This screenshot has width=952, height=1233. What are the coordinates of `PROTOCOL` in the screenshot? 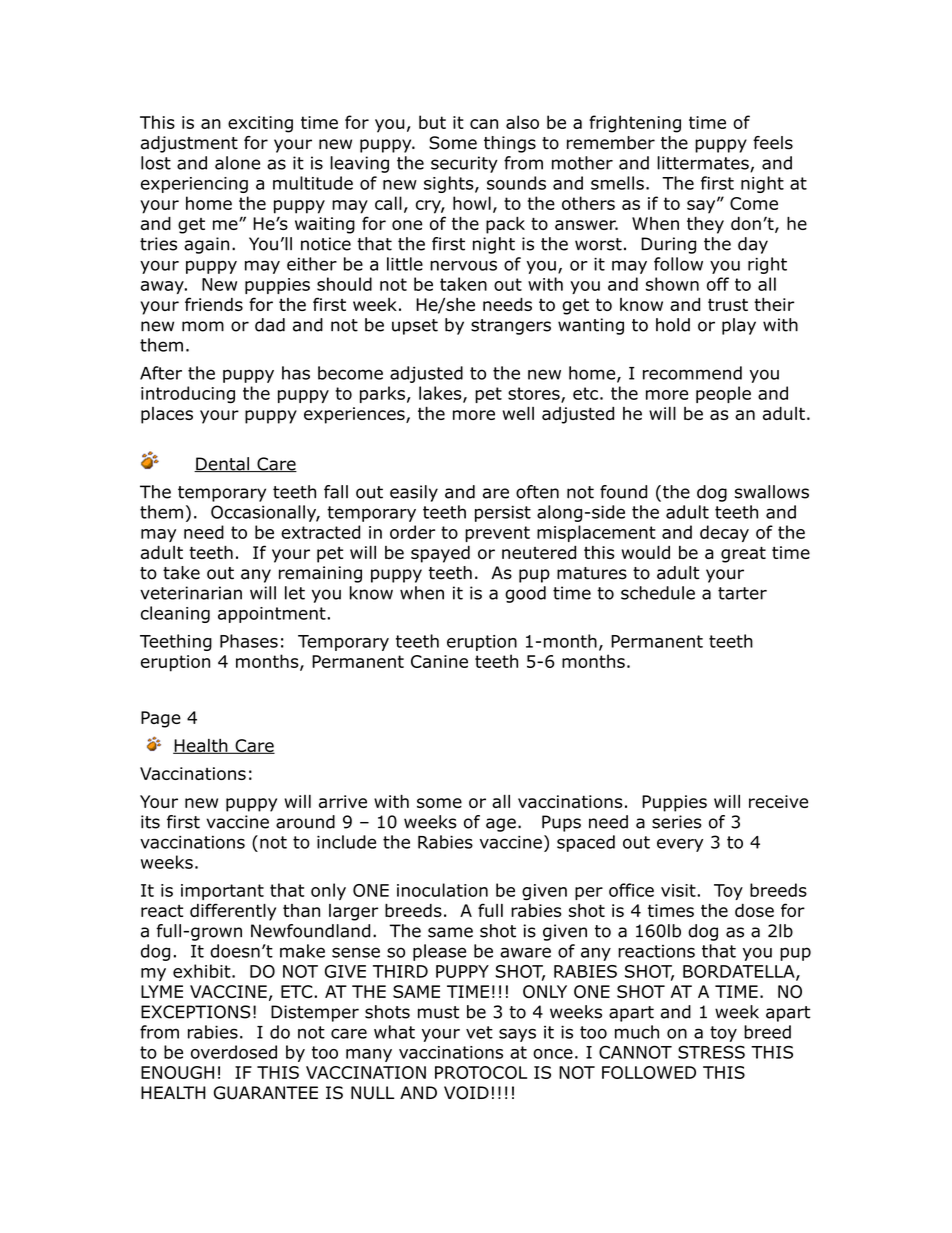 It's located at (481, 1072).
